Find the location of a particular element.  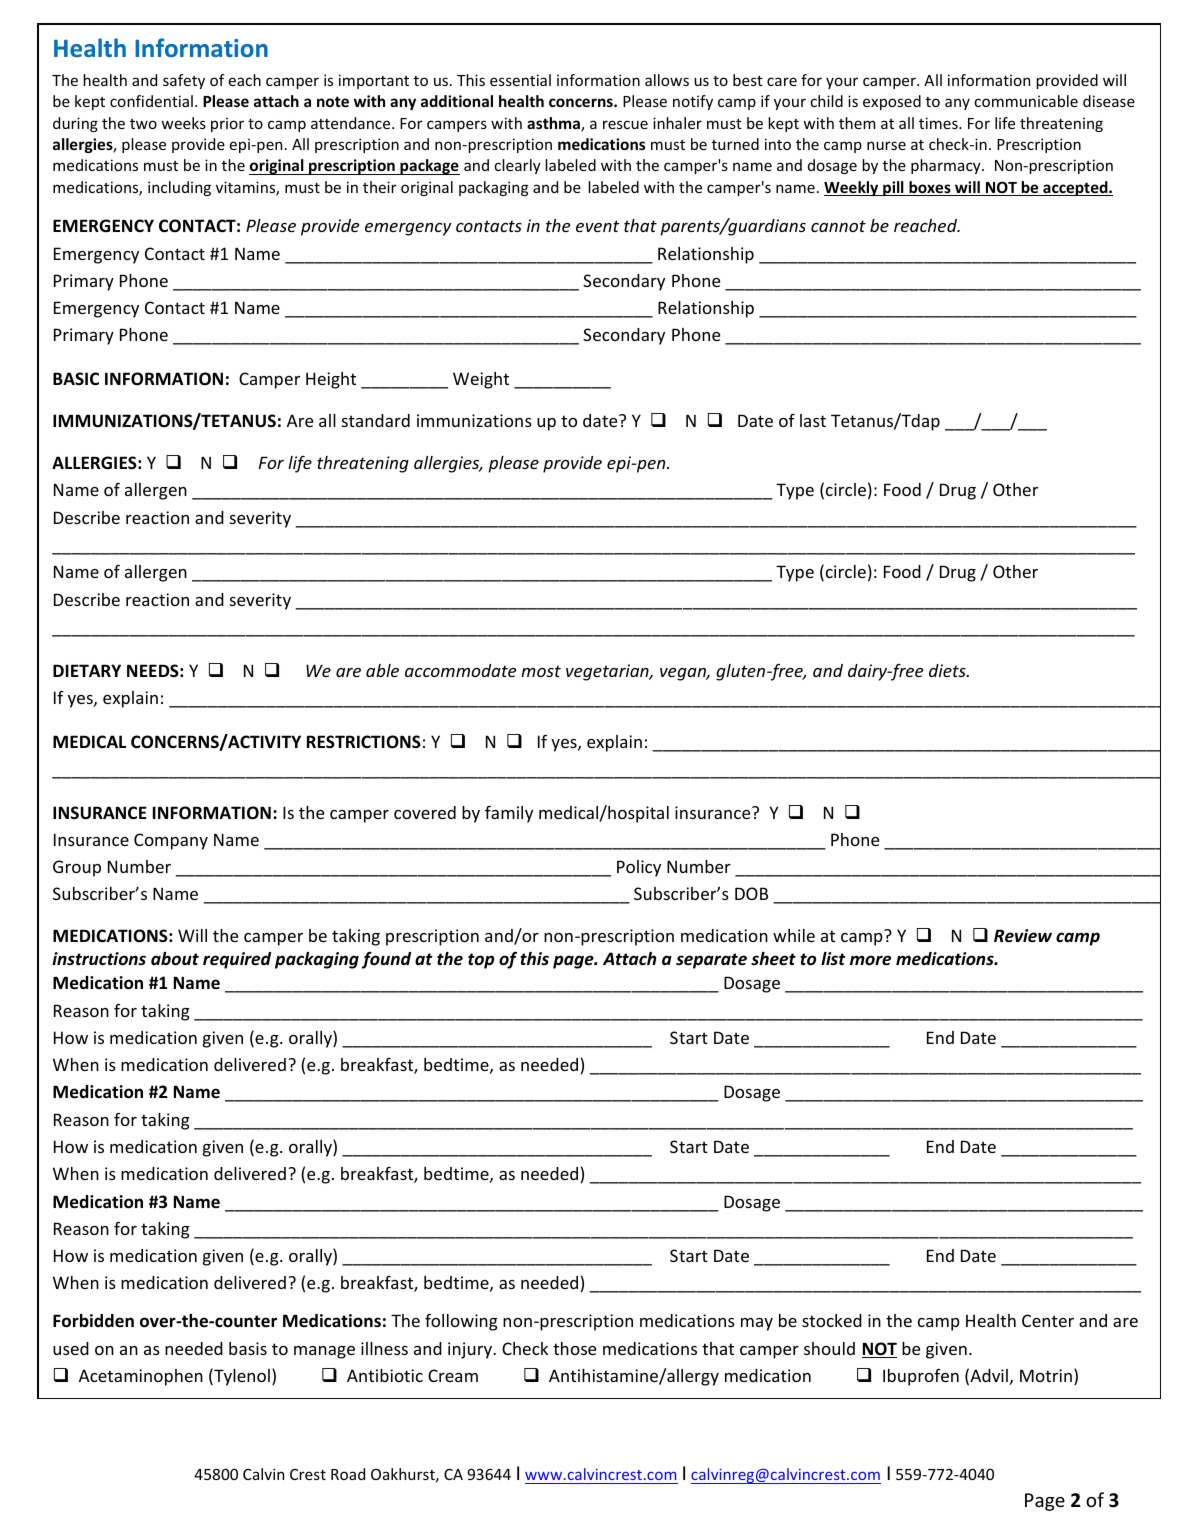

Company is located at coordinates (171, 841).
